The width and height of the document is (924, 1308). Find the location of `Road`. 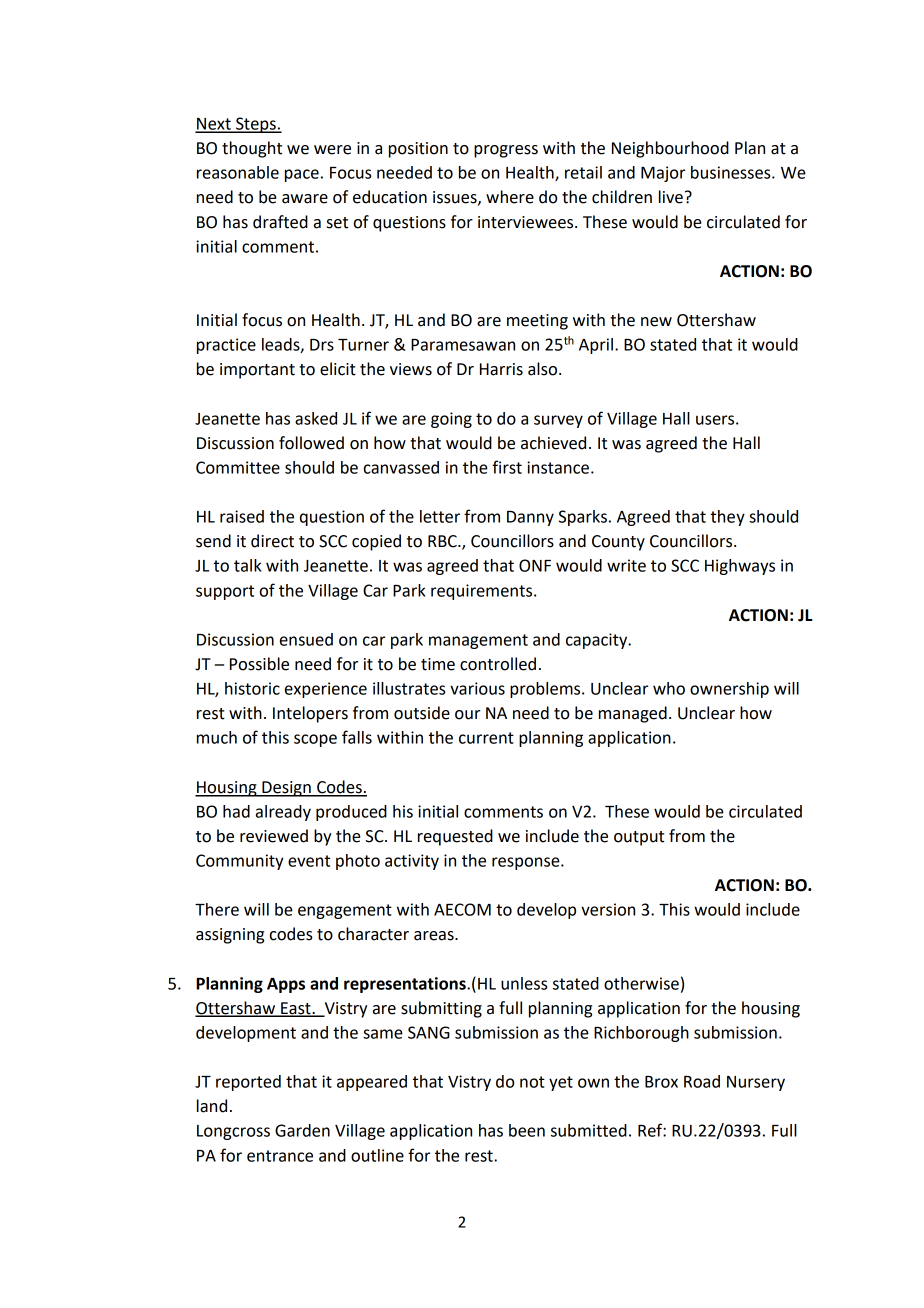

Road is located at coordinates (702, 1081).
